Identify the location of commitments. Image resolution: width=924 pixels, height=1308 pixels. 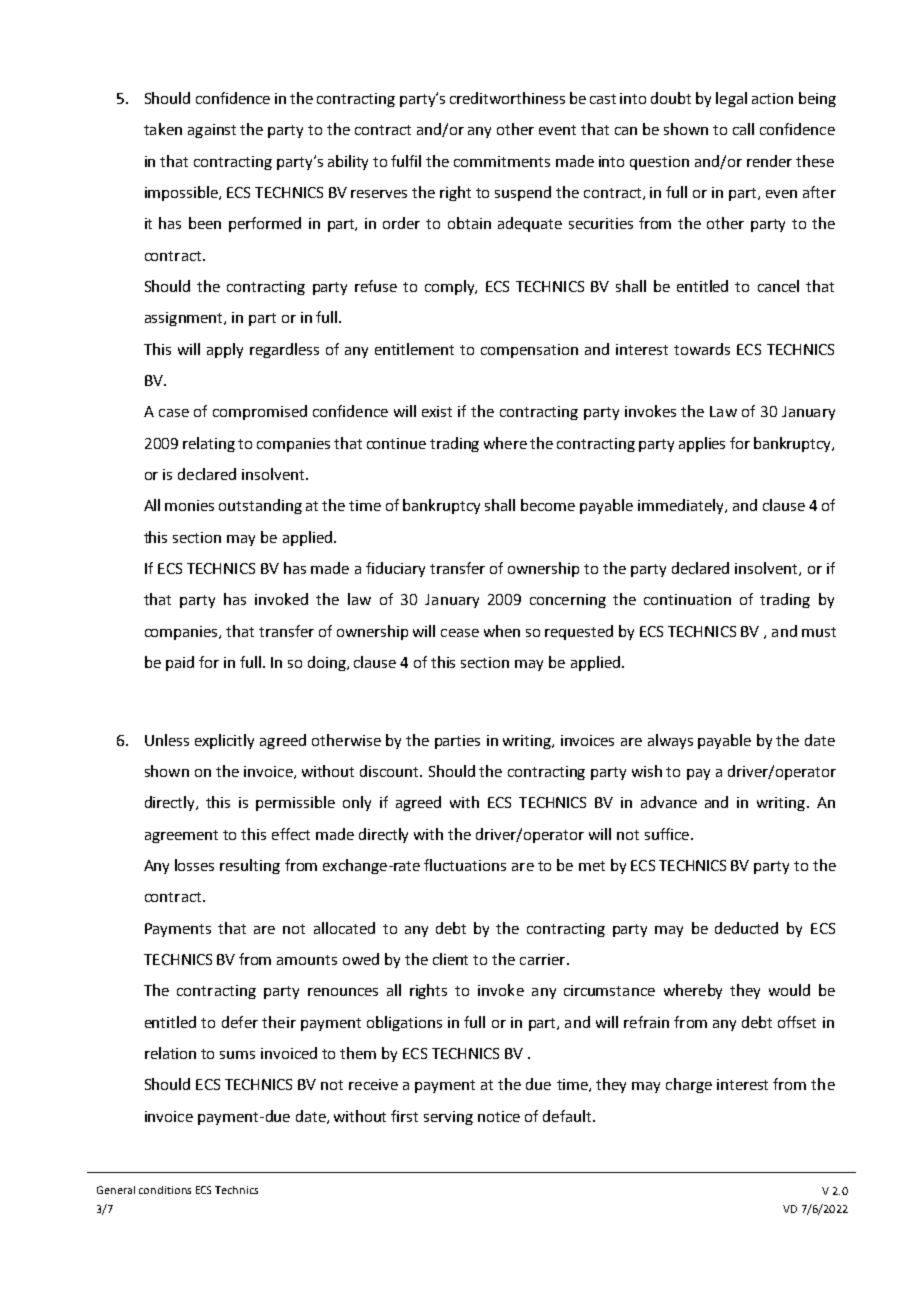
(502, 161).
